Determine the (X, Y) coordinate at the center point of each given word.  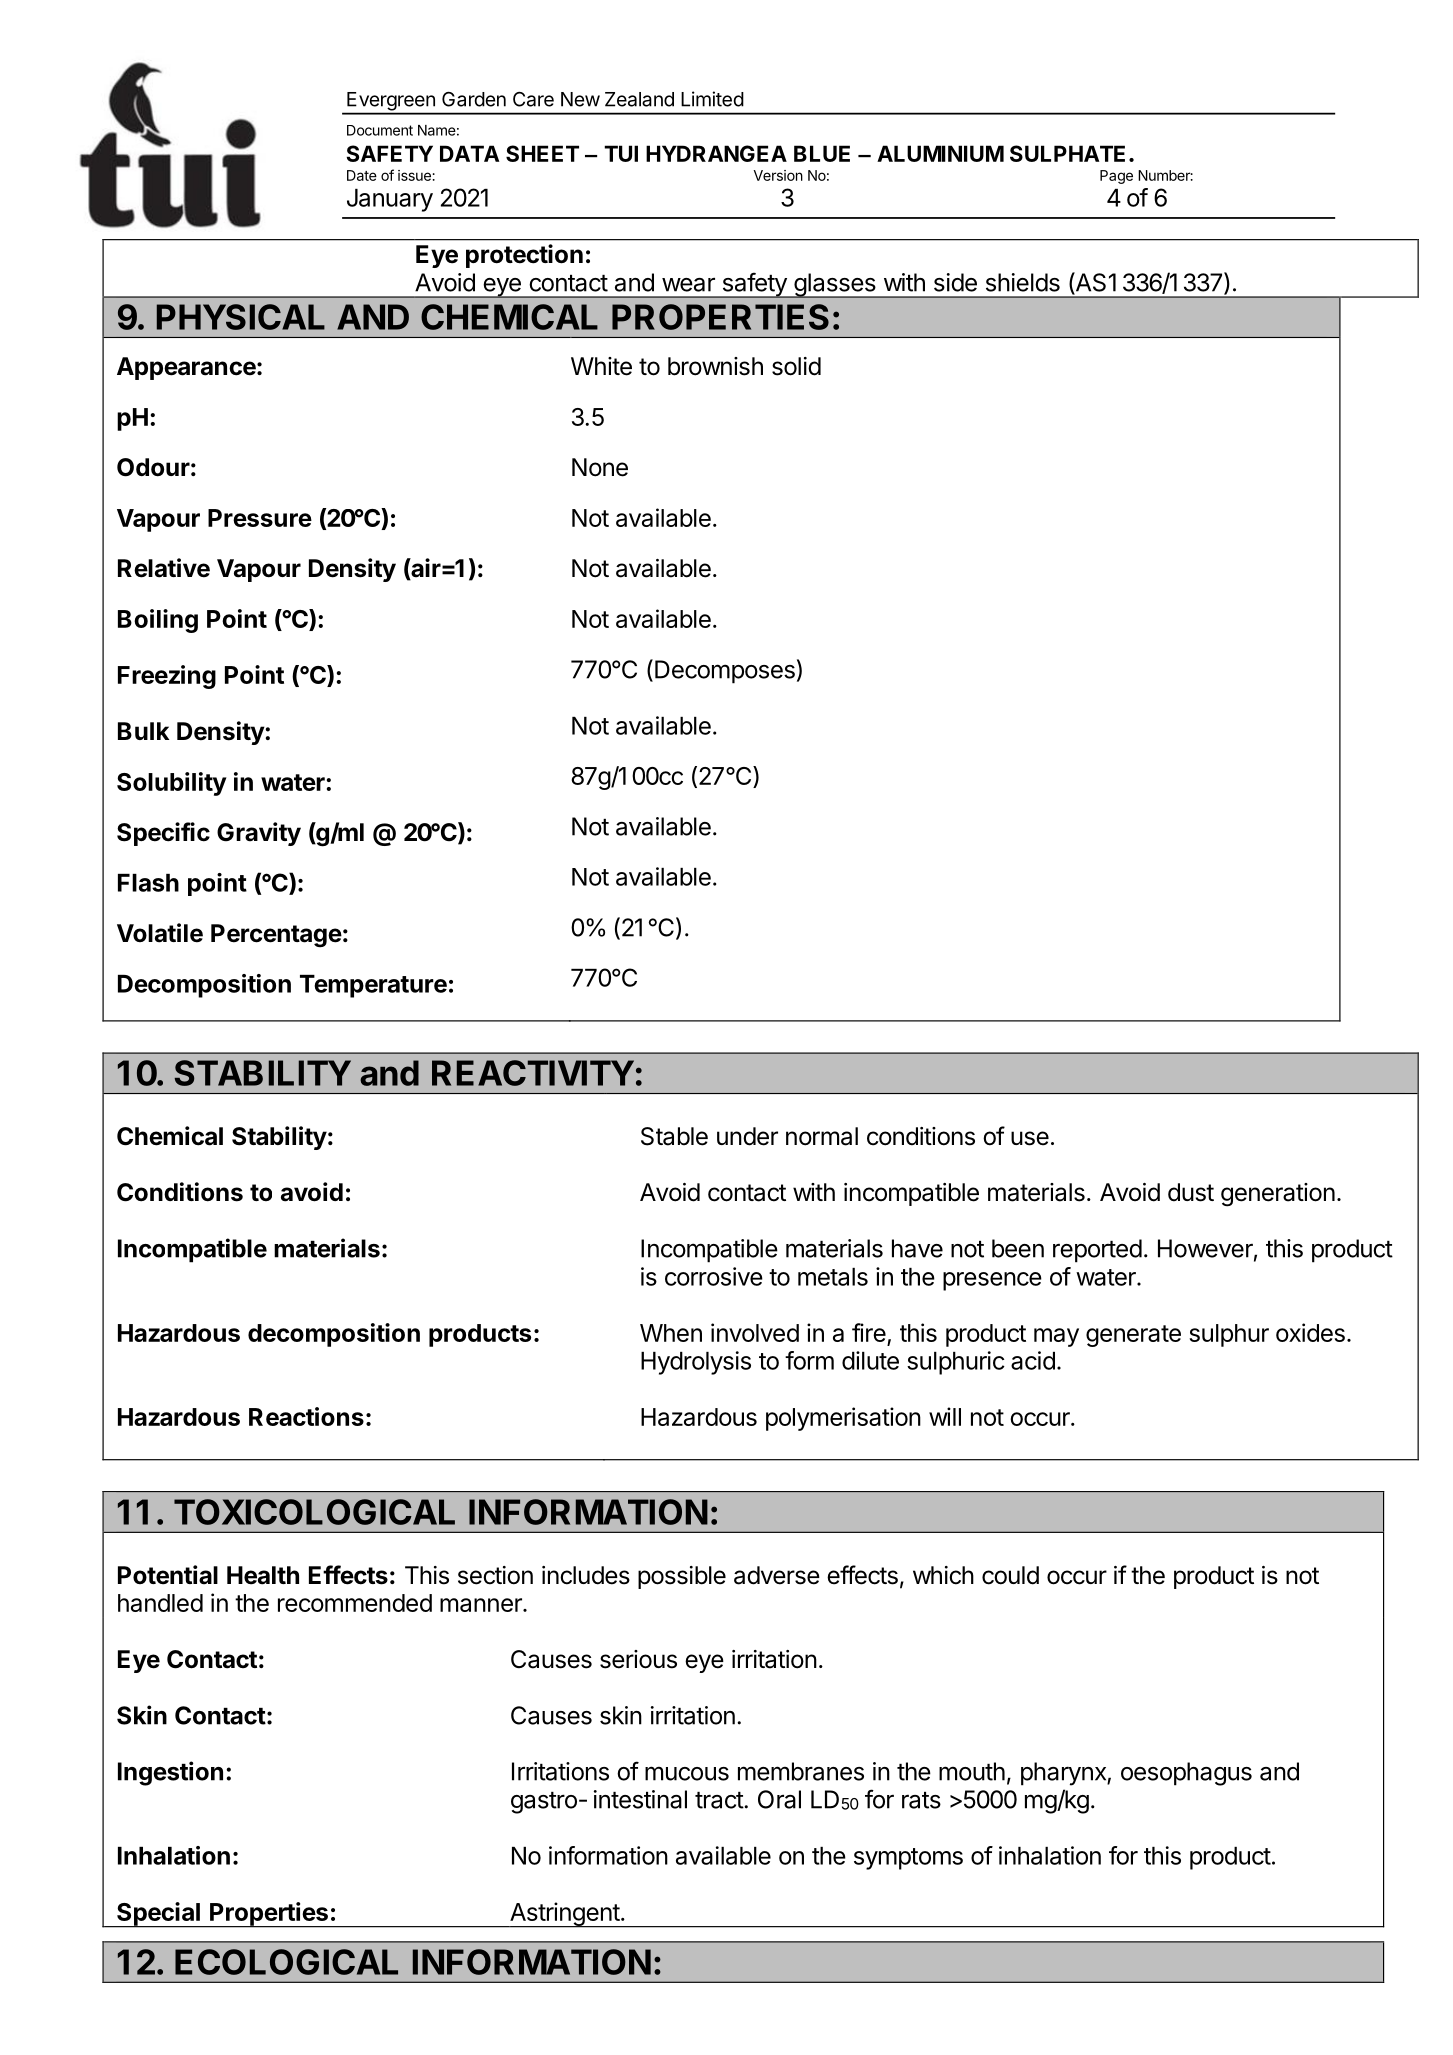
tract (720, 1800)
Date (362, 175)
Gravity (259, 834)
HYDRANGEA (716, 153)
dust (1191, 1192)
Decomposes (725, 672)
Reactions (306, 1416)
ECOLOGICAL (286, 1962)
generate (1133, 1336)
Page (1116, 177)
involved (755, 1332)
